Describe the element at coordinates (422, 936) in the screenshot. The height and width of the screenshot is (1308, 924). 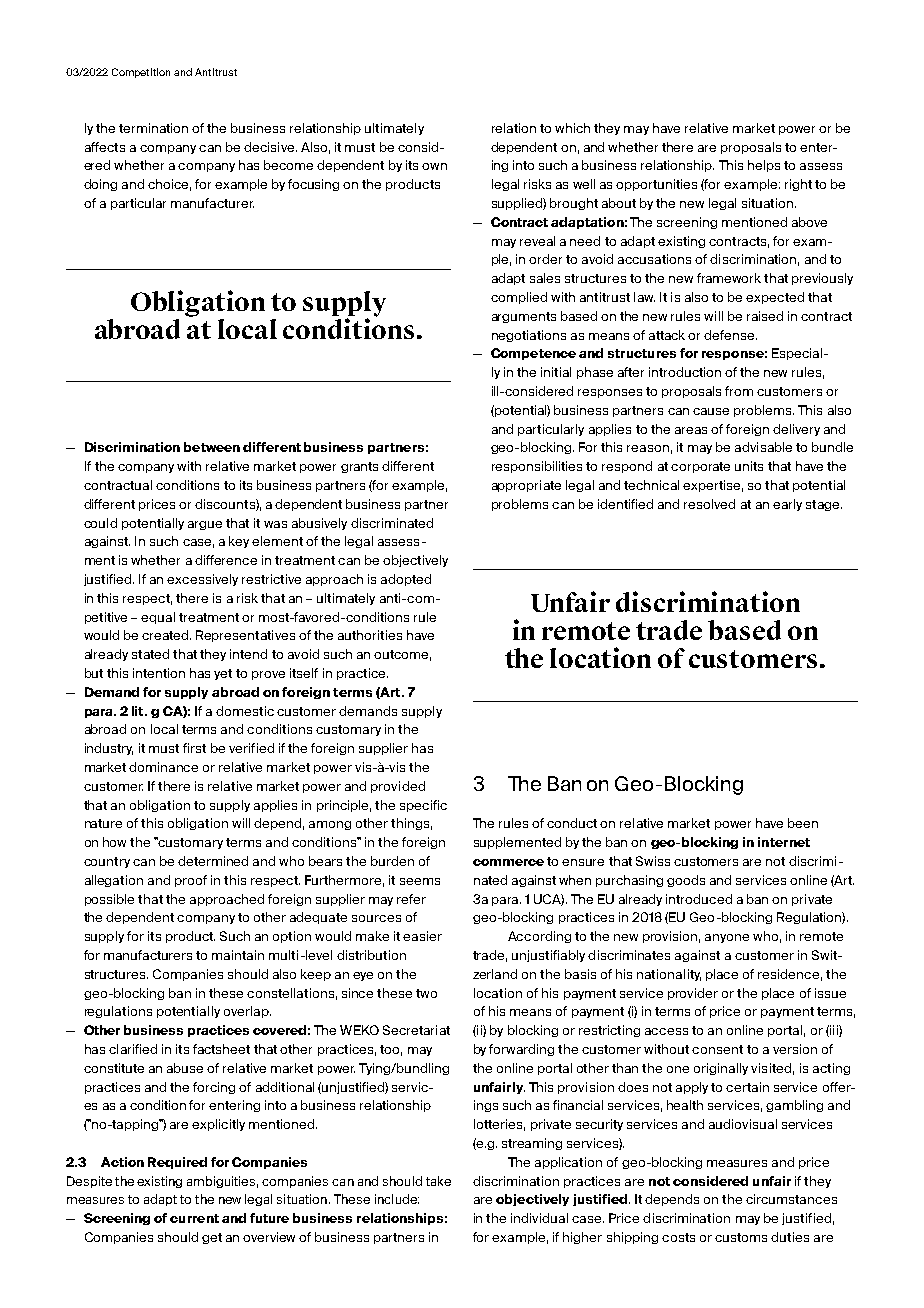
I see `easier` at that location.
